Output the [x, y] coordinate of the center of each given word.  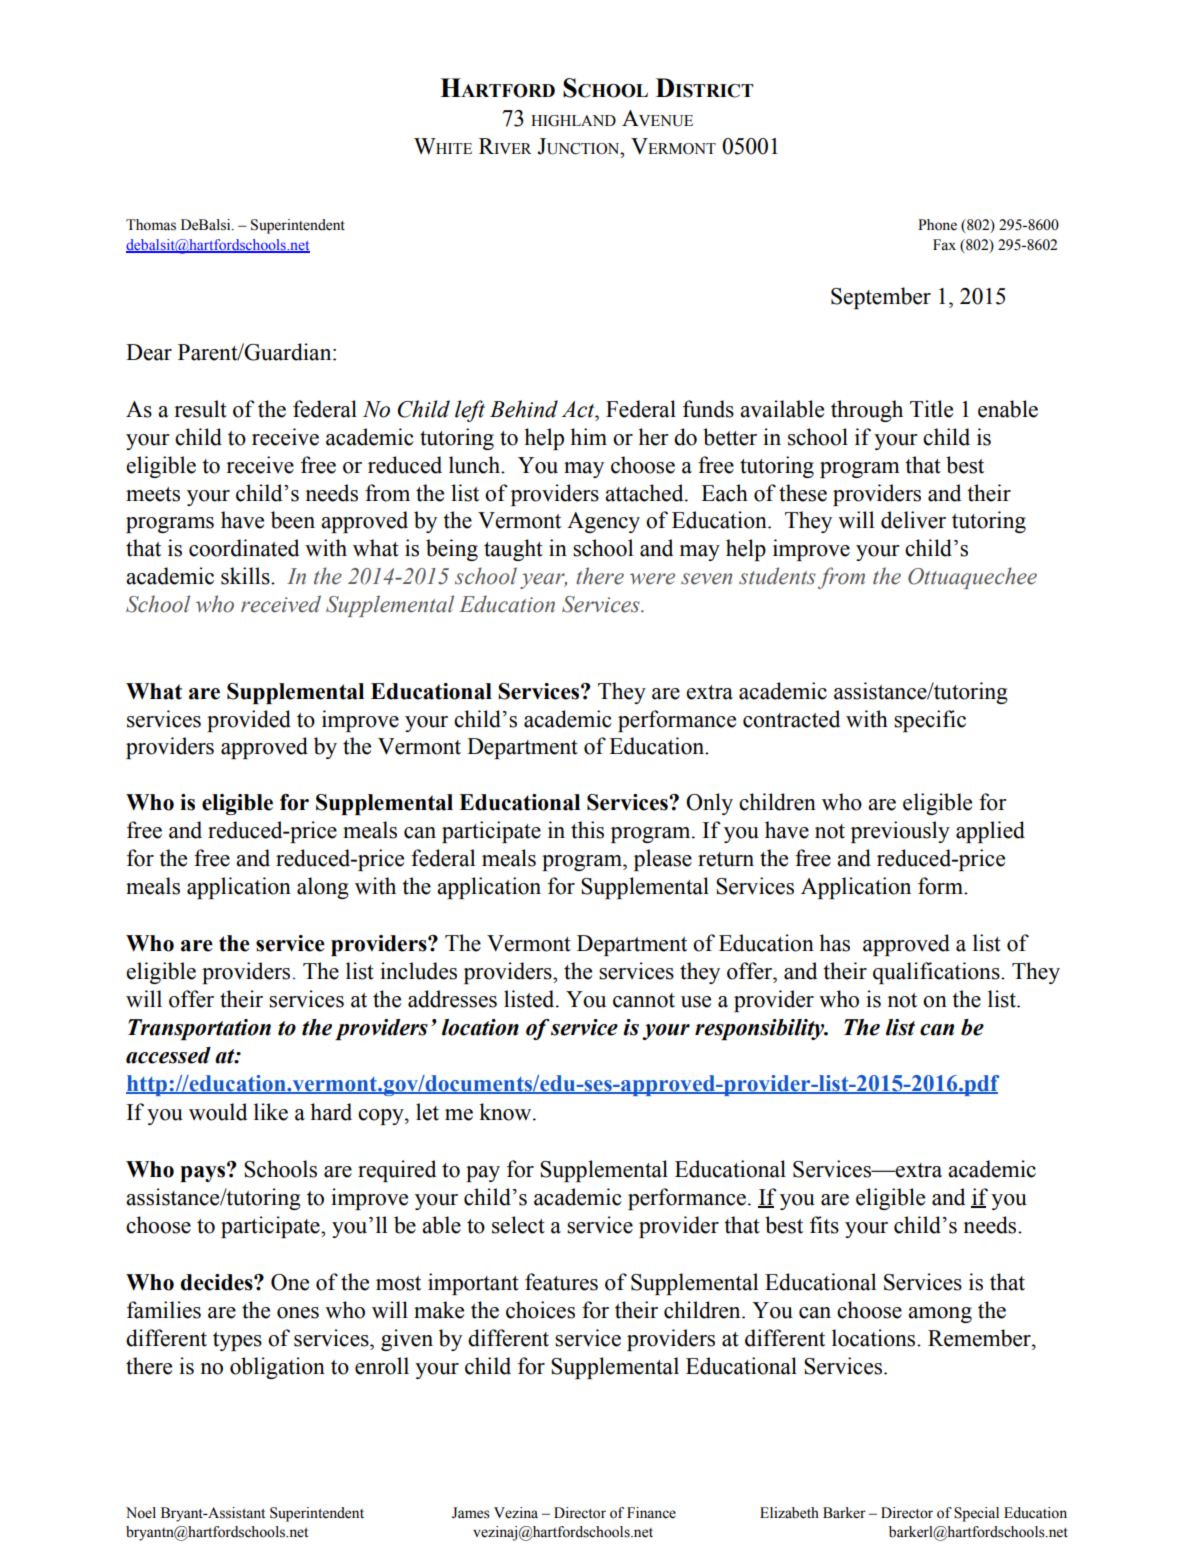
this [587, 830]
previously [900, 832]
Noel [141, 1513]
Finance [651, 1513]
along [323, 888]
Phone [937, 225]
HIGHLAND [573, 121]
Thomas [151, 225]
